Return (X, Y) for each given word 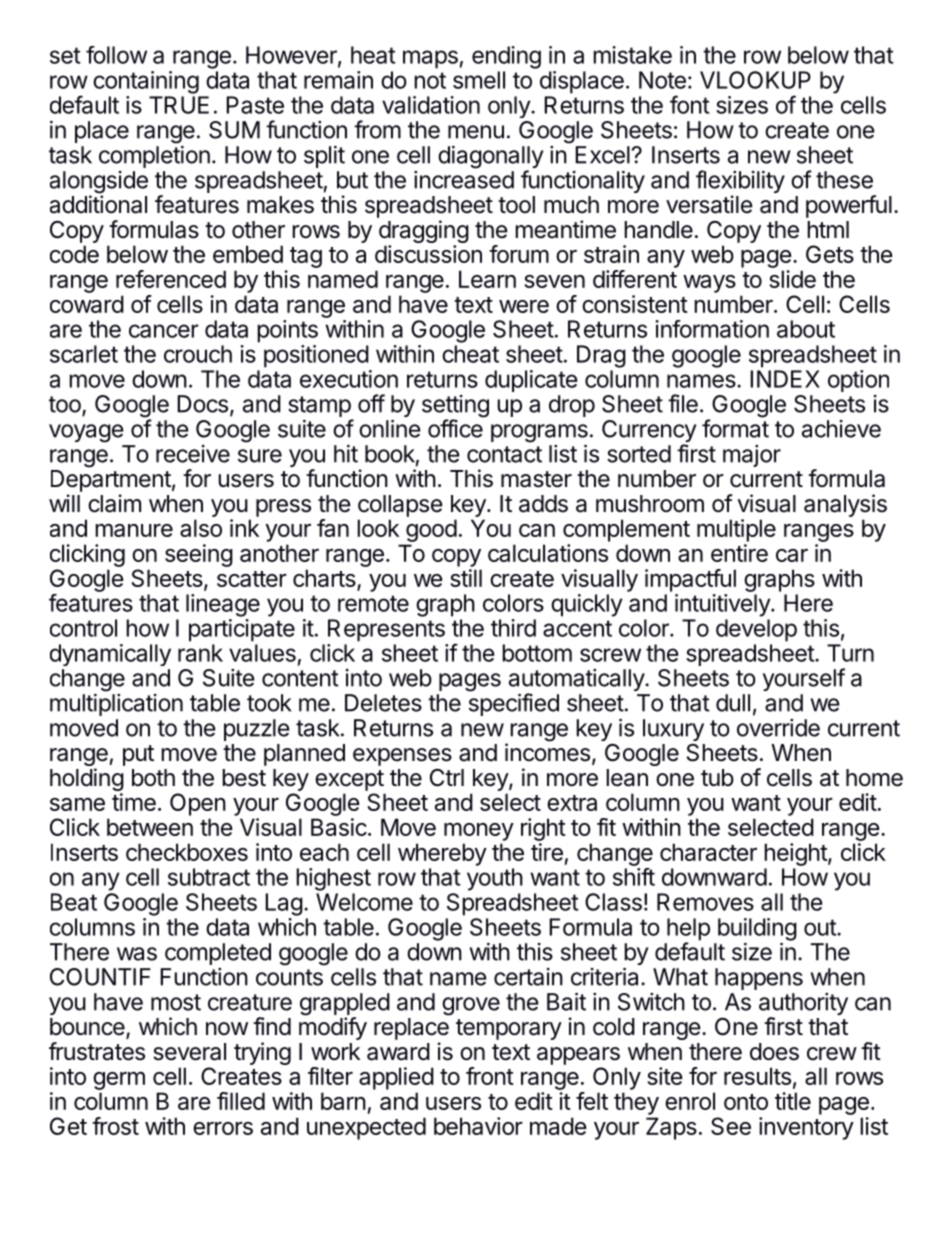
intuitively (723, 605)
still (466, 578)
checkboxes (187, 852)
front (490, 1076)
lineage (223, 605)
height (796, 854)
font (689, 104)
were (524, 306)
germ (119, 1081)
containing (146, 82)
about (806, 329)
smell (479, 80)
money (479, 832)
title (793, 1101)
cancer (164, 331)
